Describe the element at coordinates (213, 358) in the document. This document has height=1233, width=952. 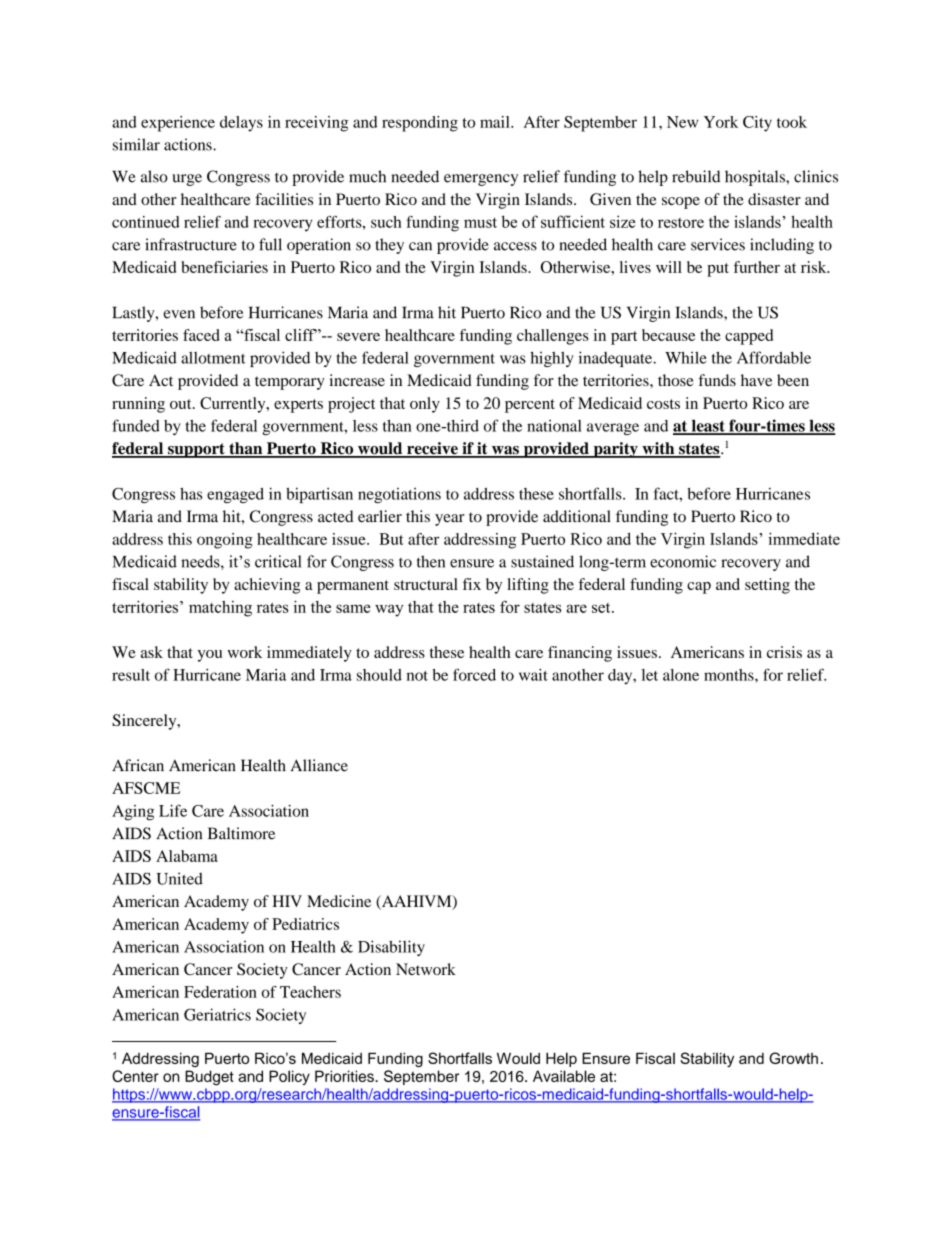
I see `allotment` at that location.
